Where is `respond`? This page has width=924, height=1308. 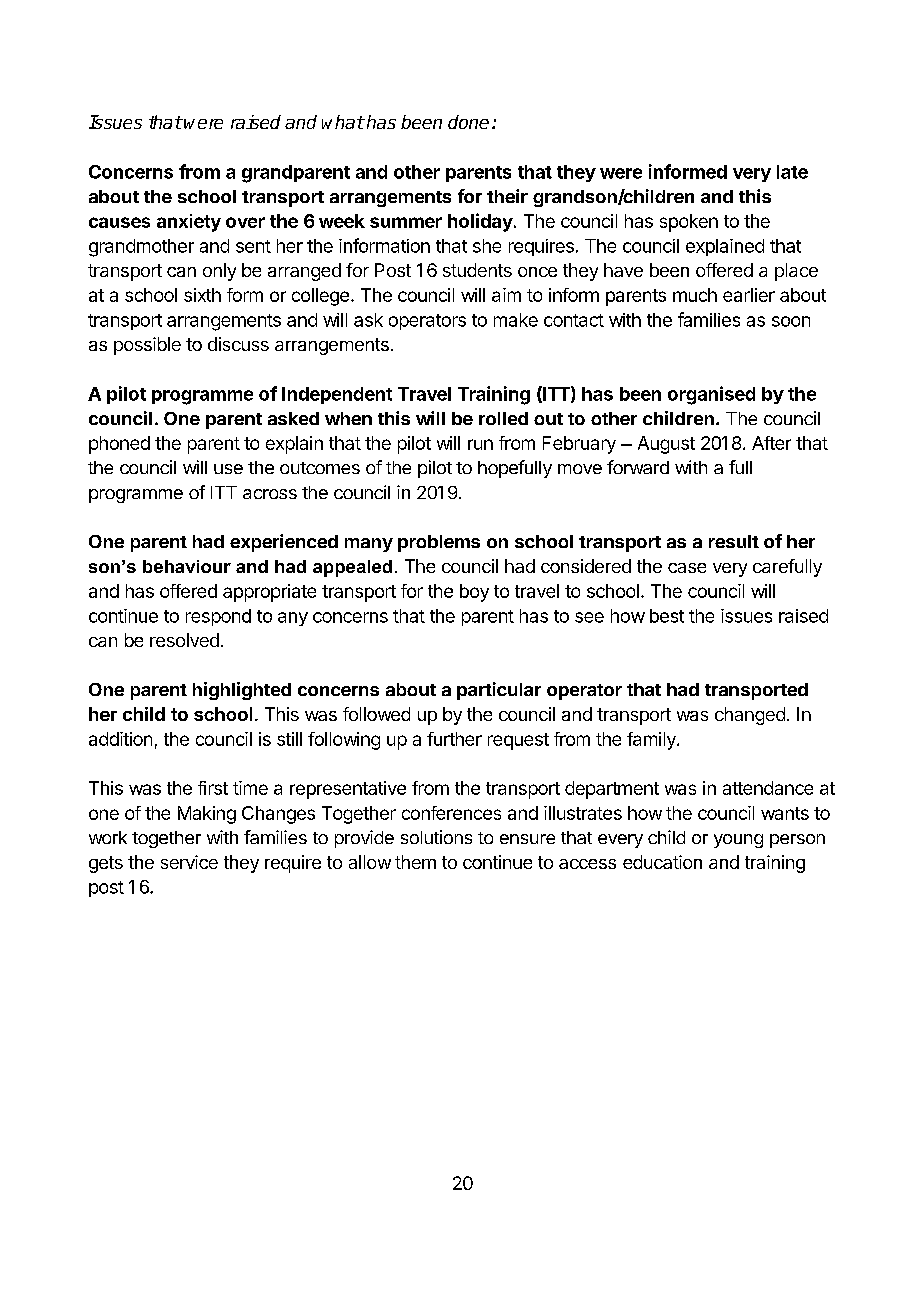
respond is located at coordinates (218, 617).
